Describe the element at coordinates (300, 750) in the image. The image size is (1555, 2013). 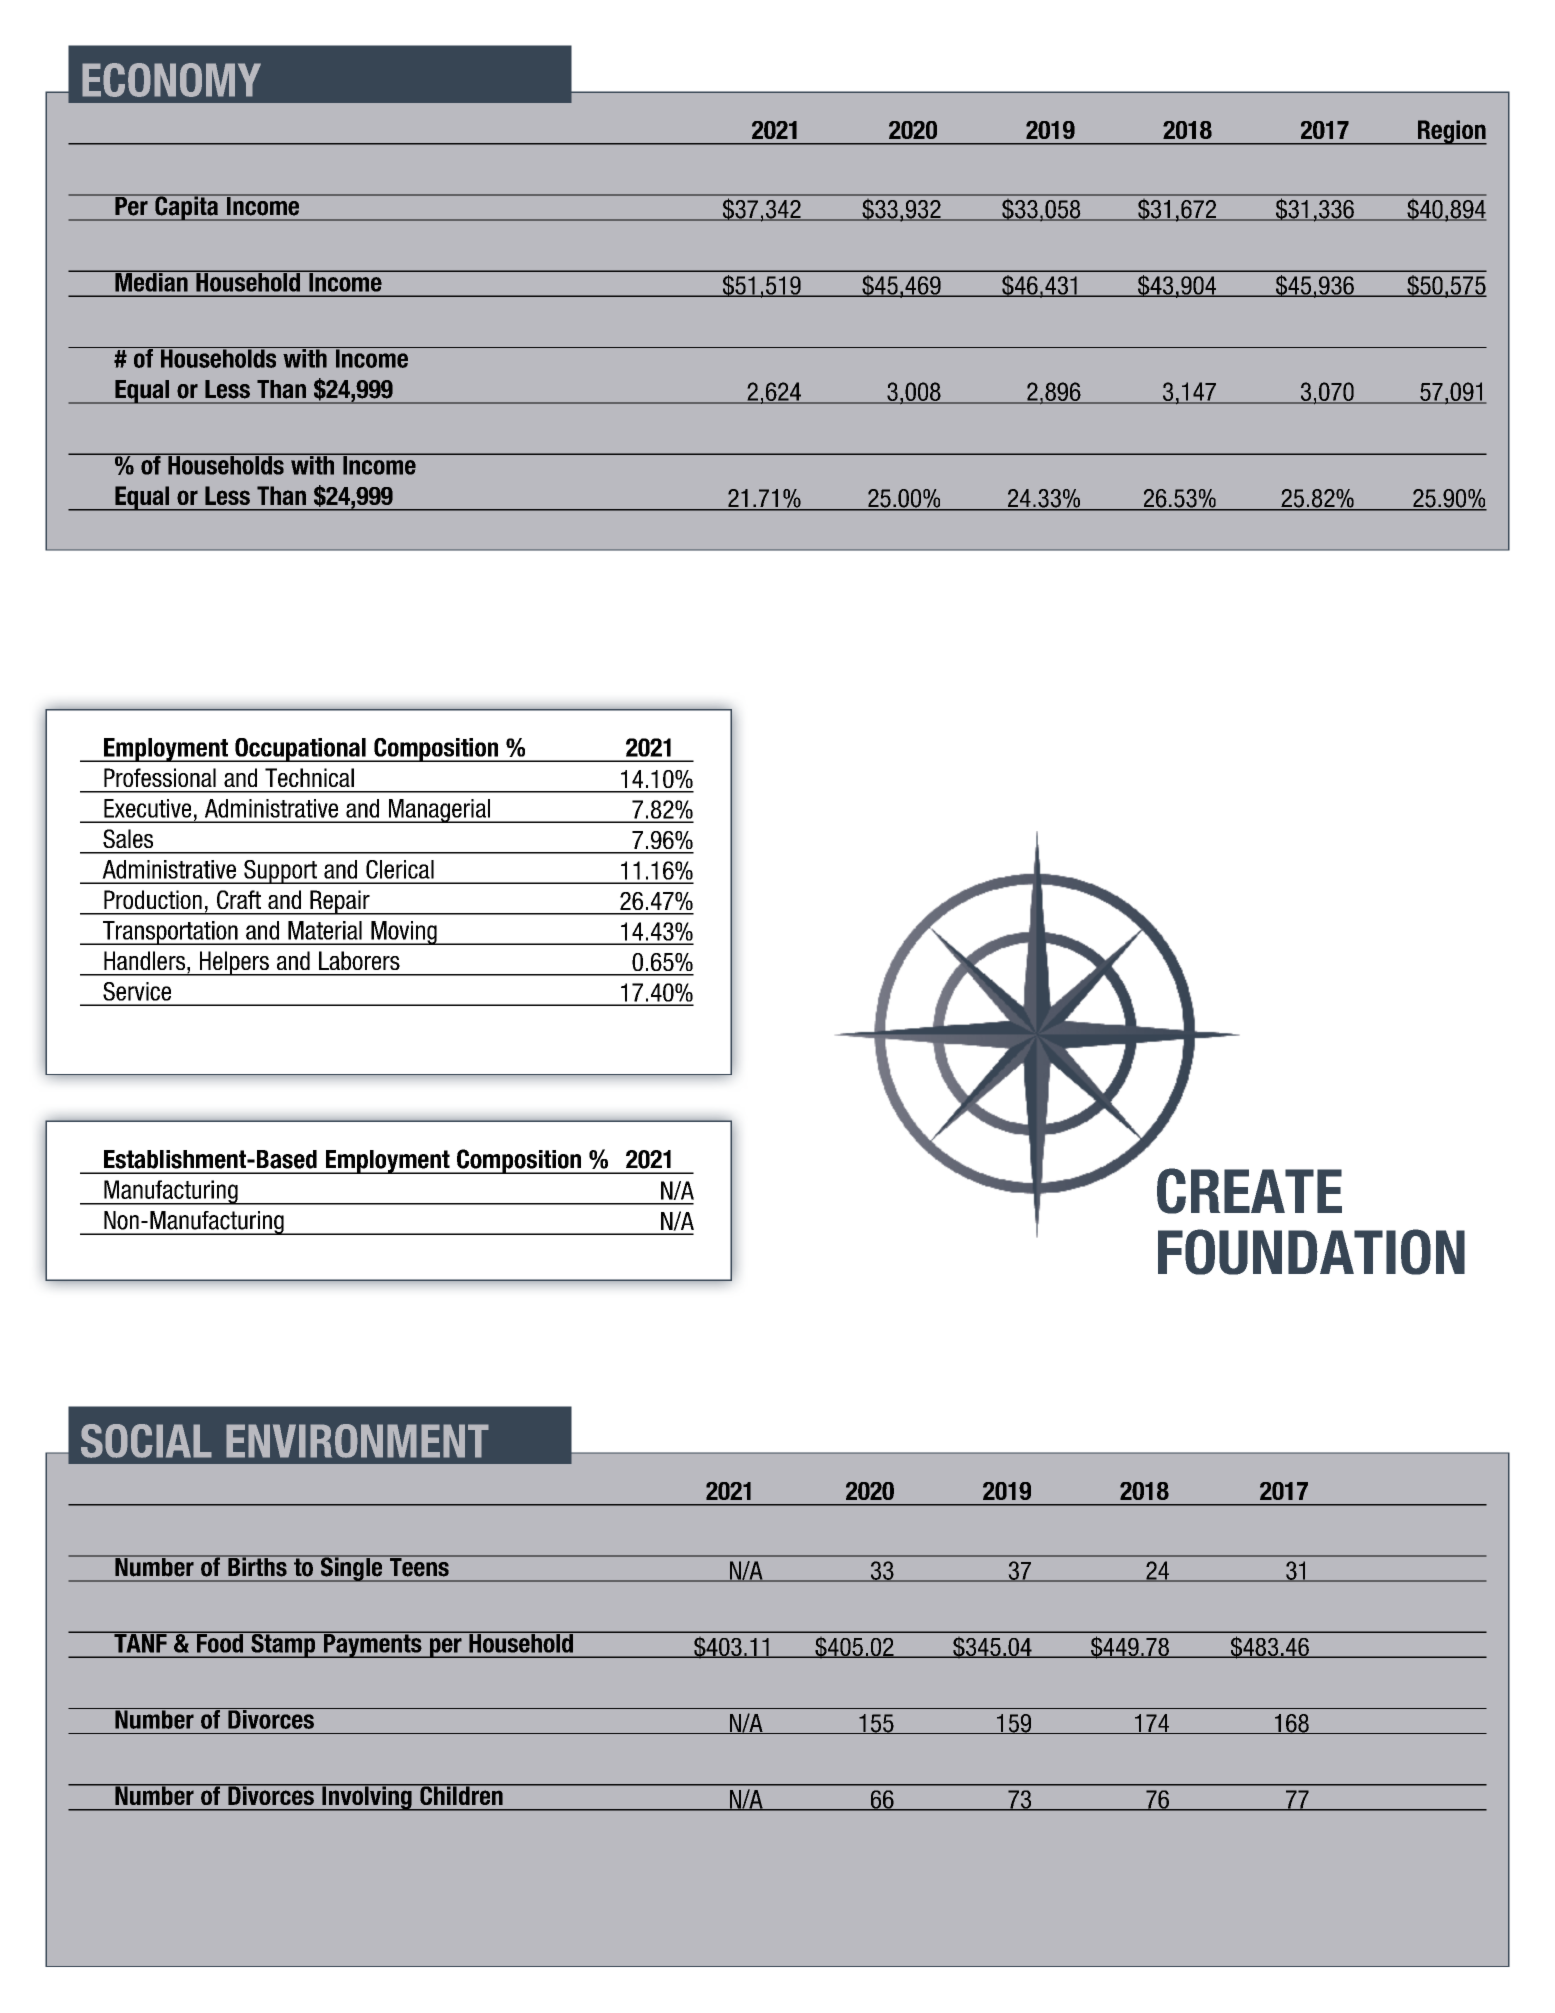
I see `Occupational` at that location.
